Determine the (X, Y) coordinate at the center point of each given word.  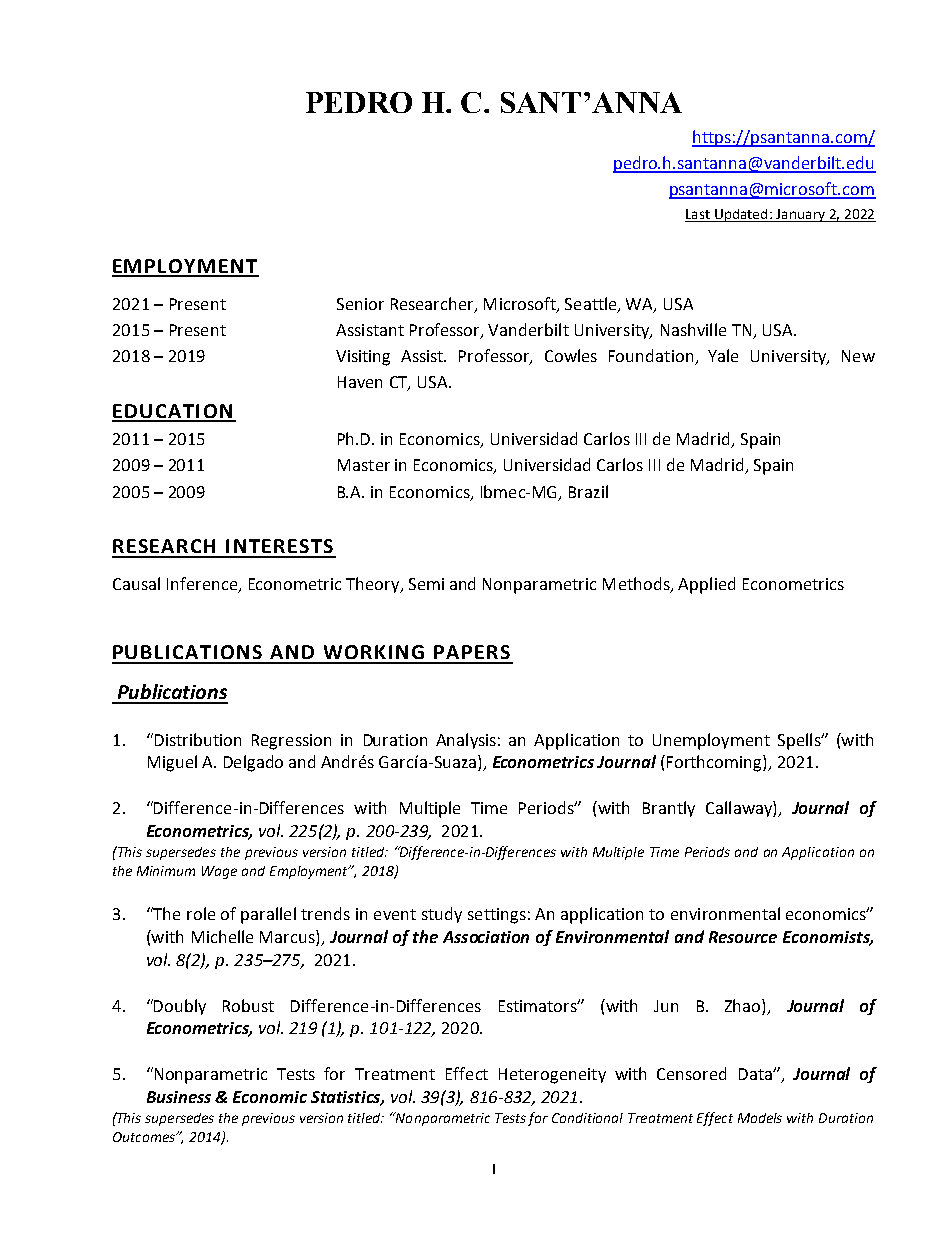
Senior (360, 304)
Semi (426, 584)
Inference (203, 585)
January (800, 215)
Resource (743, 937)
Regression (291, 742)
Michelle (222, 936)
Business (179, 1097)
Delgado (253, 763)
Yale (723, 355)
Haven (360, 382)
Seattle (592, 304)
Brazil (588, 491)
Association (486, 937)
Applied (706, 585)
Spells (800, 741)
